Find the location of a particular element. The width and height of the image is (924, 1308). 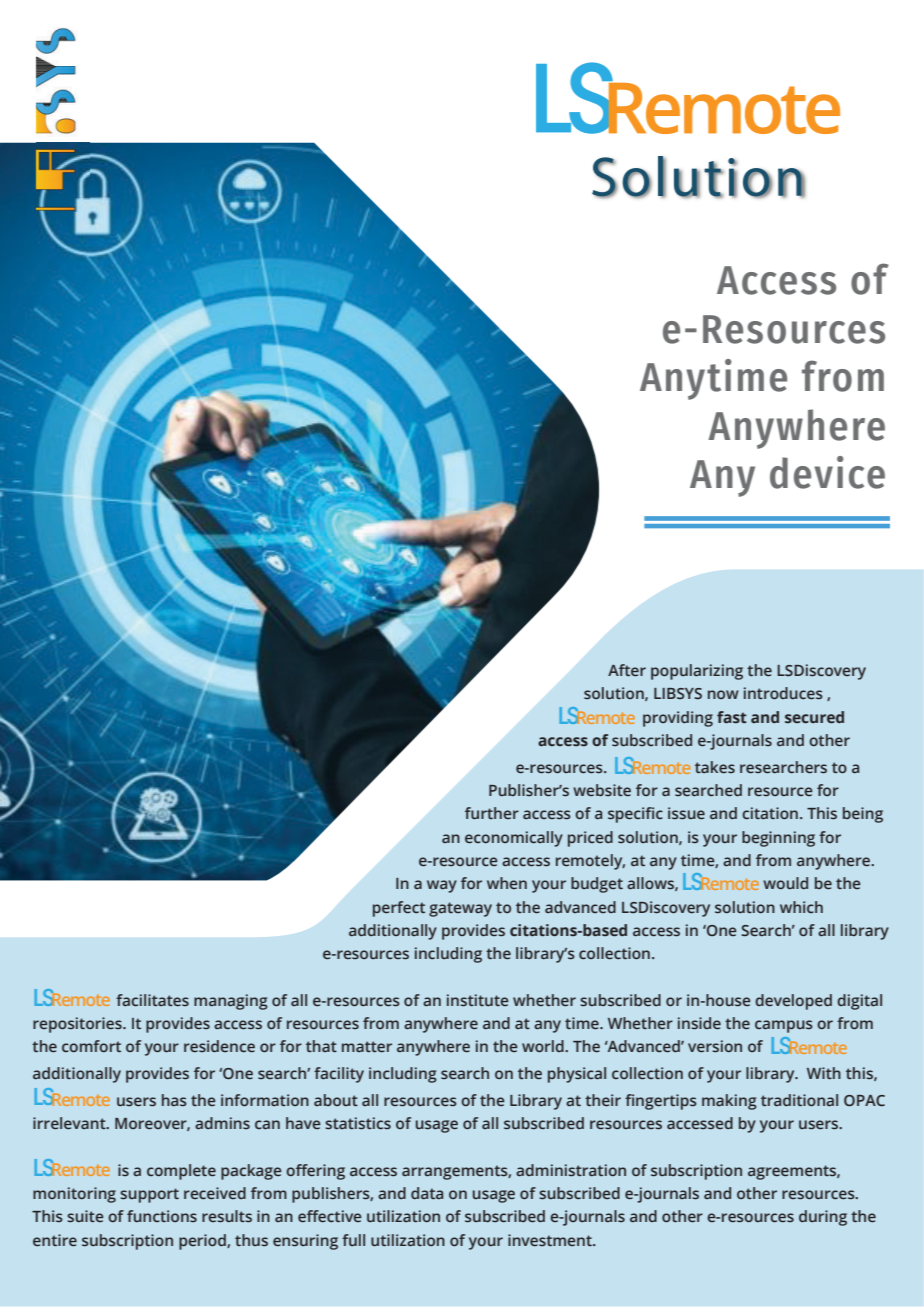

further is located at coordinates (492, 813).
